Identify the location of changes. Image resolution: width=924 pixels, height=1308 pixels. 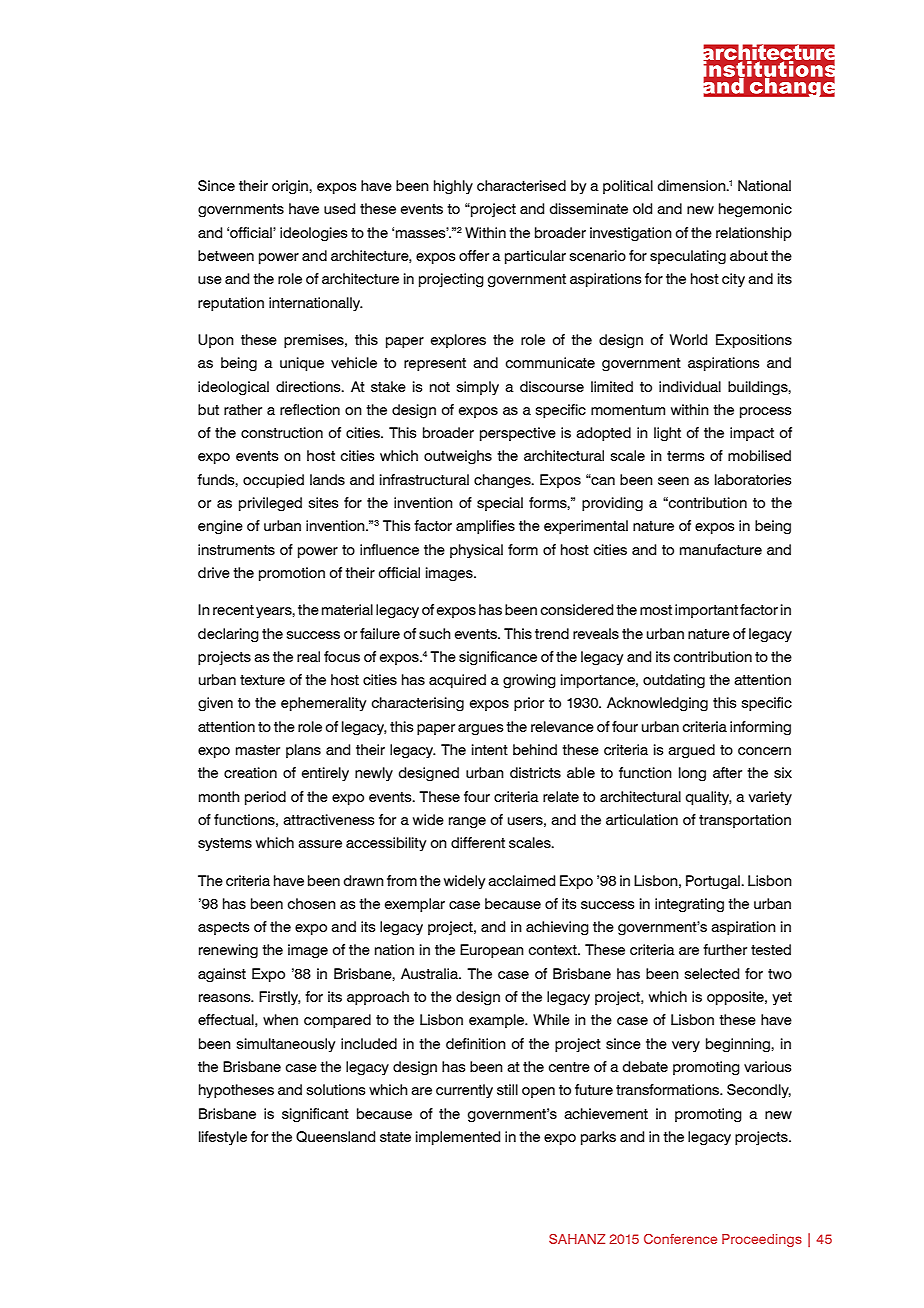
(503, 481).
